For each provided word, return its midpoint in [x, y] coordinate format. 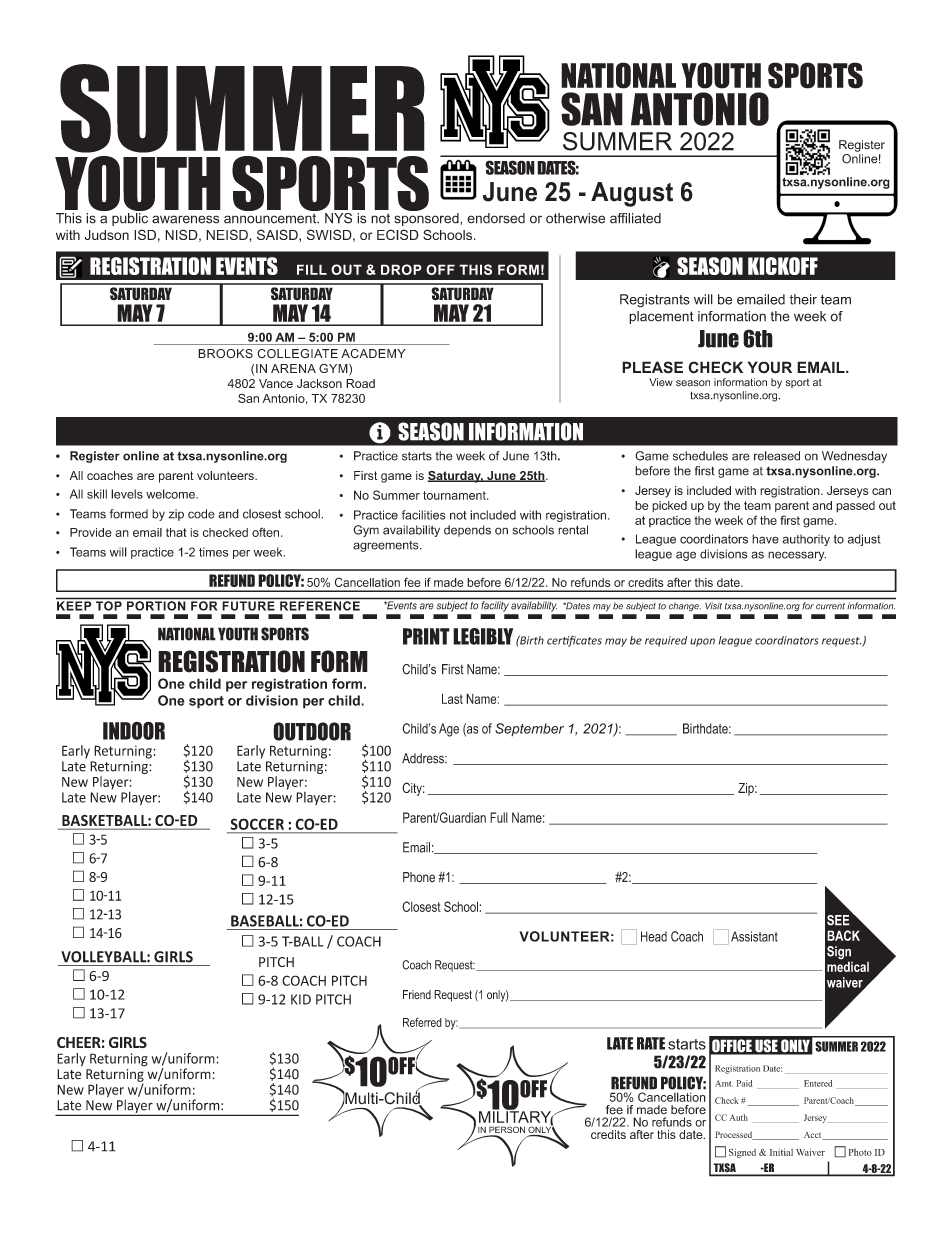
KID [301, 999]
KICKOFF [783, 266]
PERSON [506, 1131]
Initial [781, 1152]
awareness [185, 219]
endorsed [496, 218]
